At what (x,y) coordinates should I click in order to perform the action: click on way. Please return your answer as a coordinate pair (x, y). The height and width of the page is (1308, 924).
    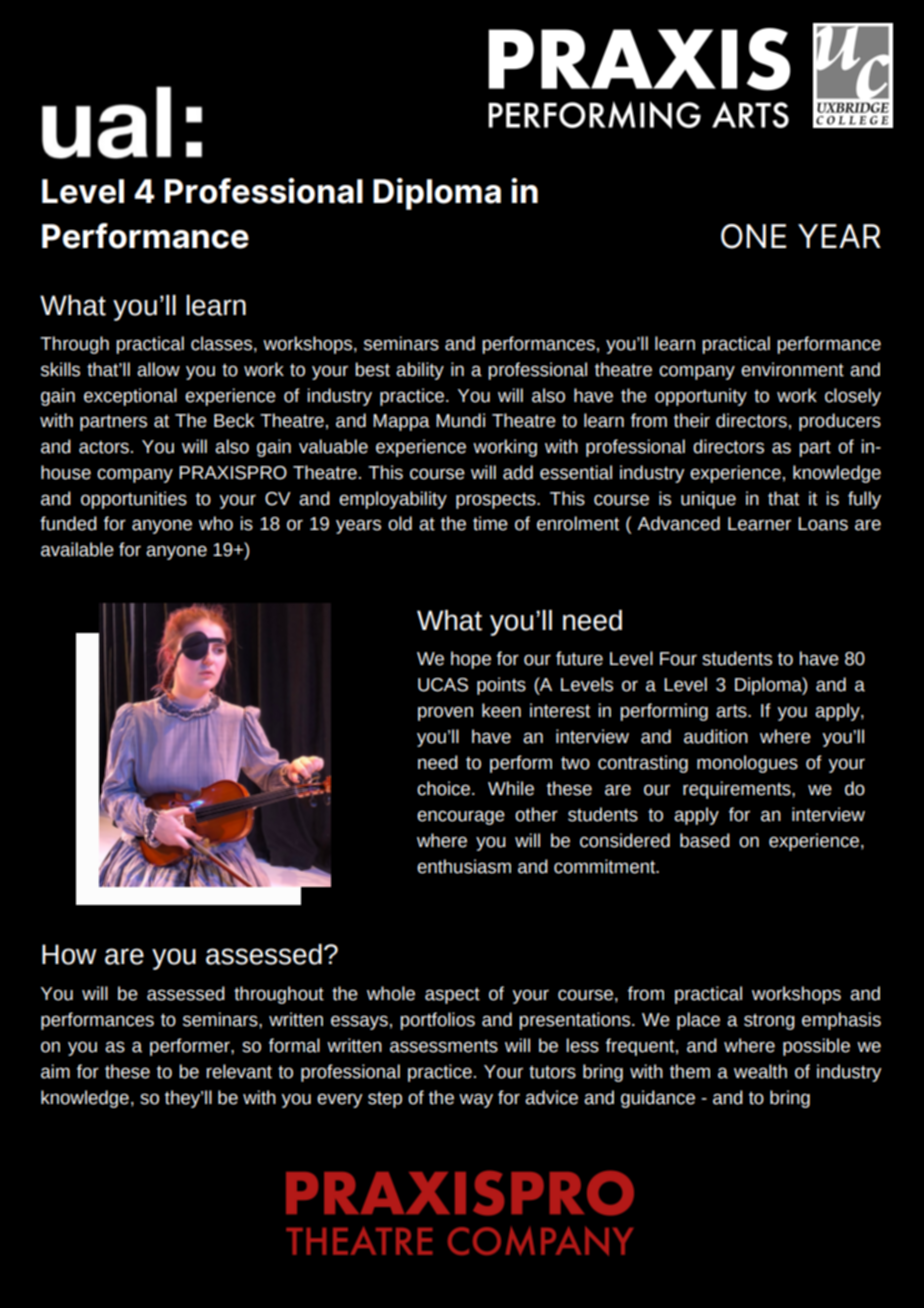
    Looking at the image, I should click on (476, 1100).
